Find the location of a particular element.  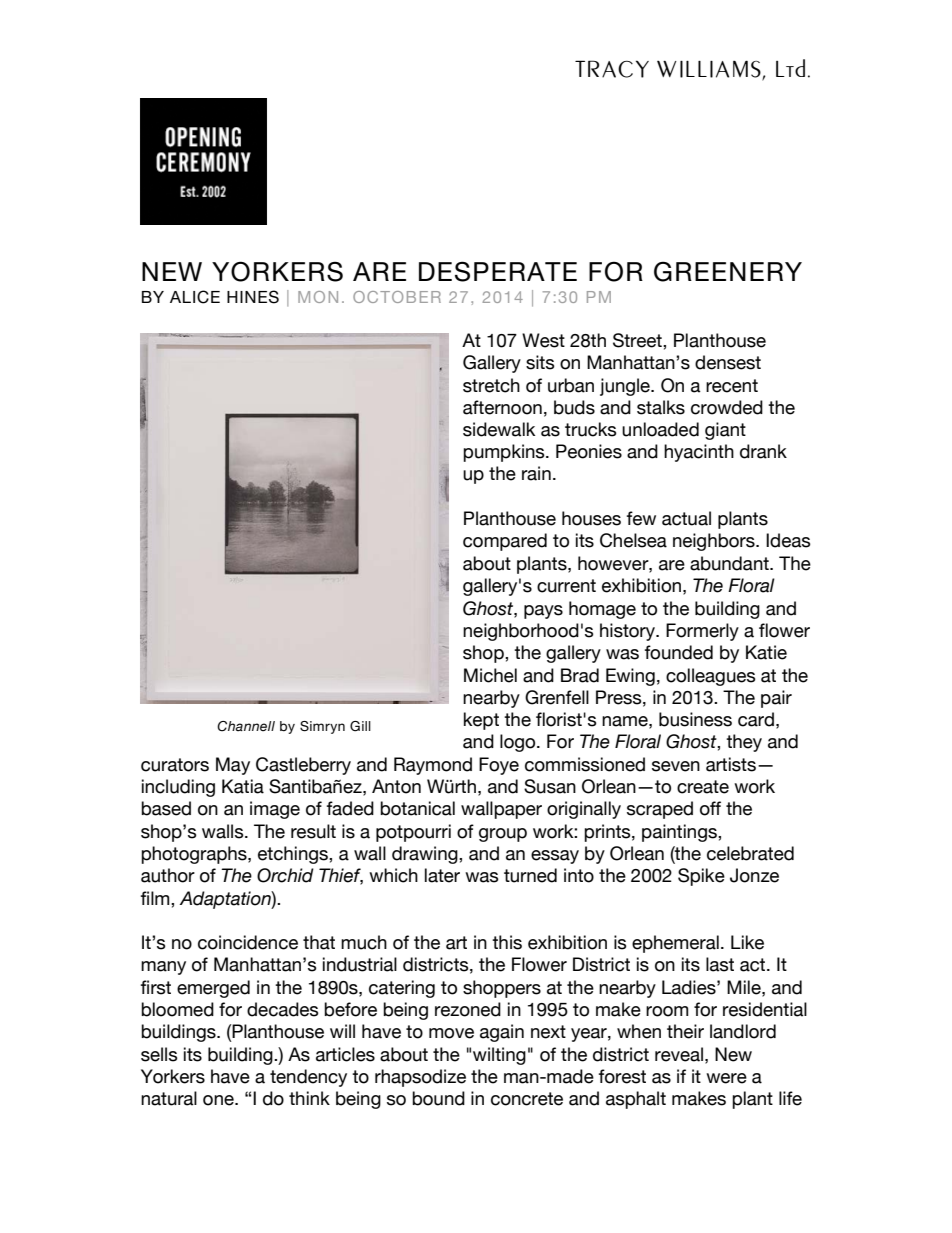

ALICE is located at coordinates (195, 297).
